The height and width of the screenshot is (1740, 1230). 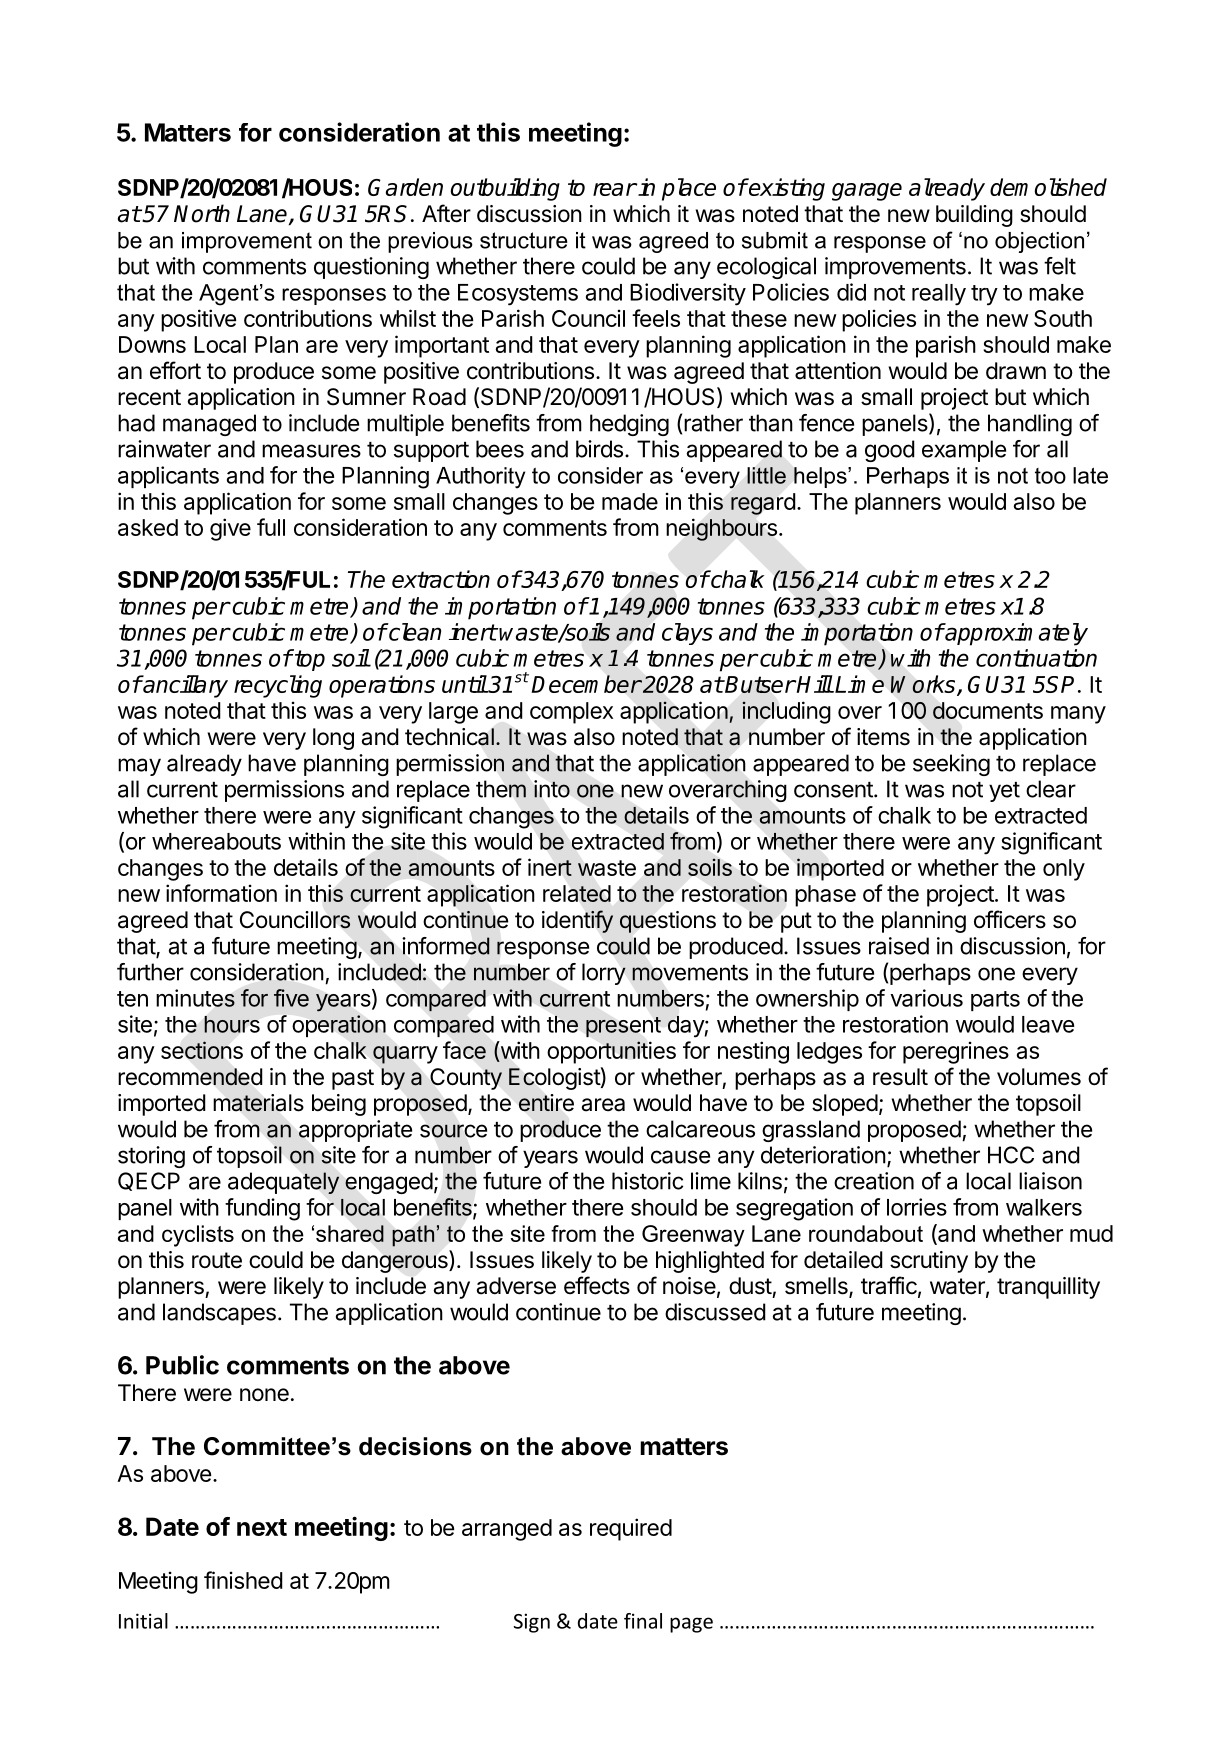 I want to click on rear, so click(x=614, y=189).
